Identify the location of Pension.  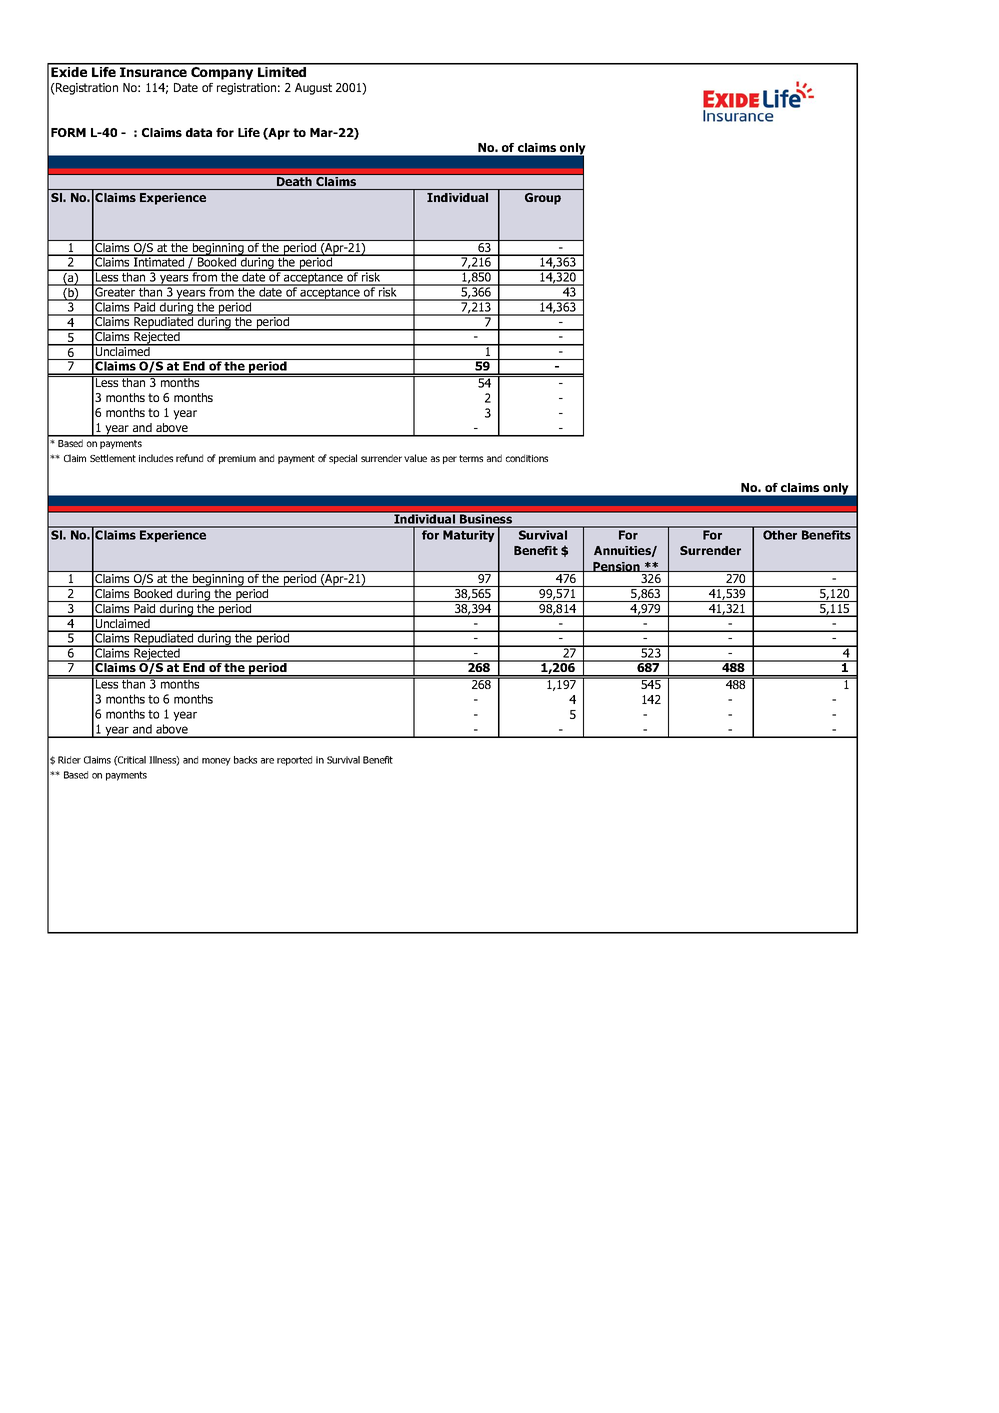
(616, 567).
